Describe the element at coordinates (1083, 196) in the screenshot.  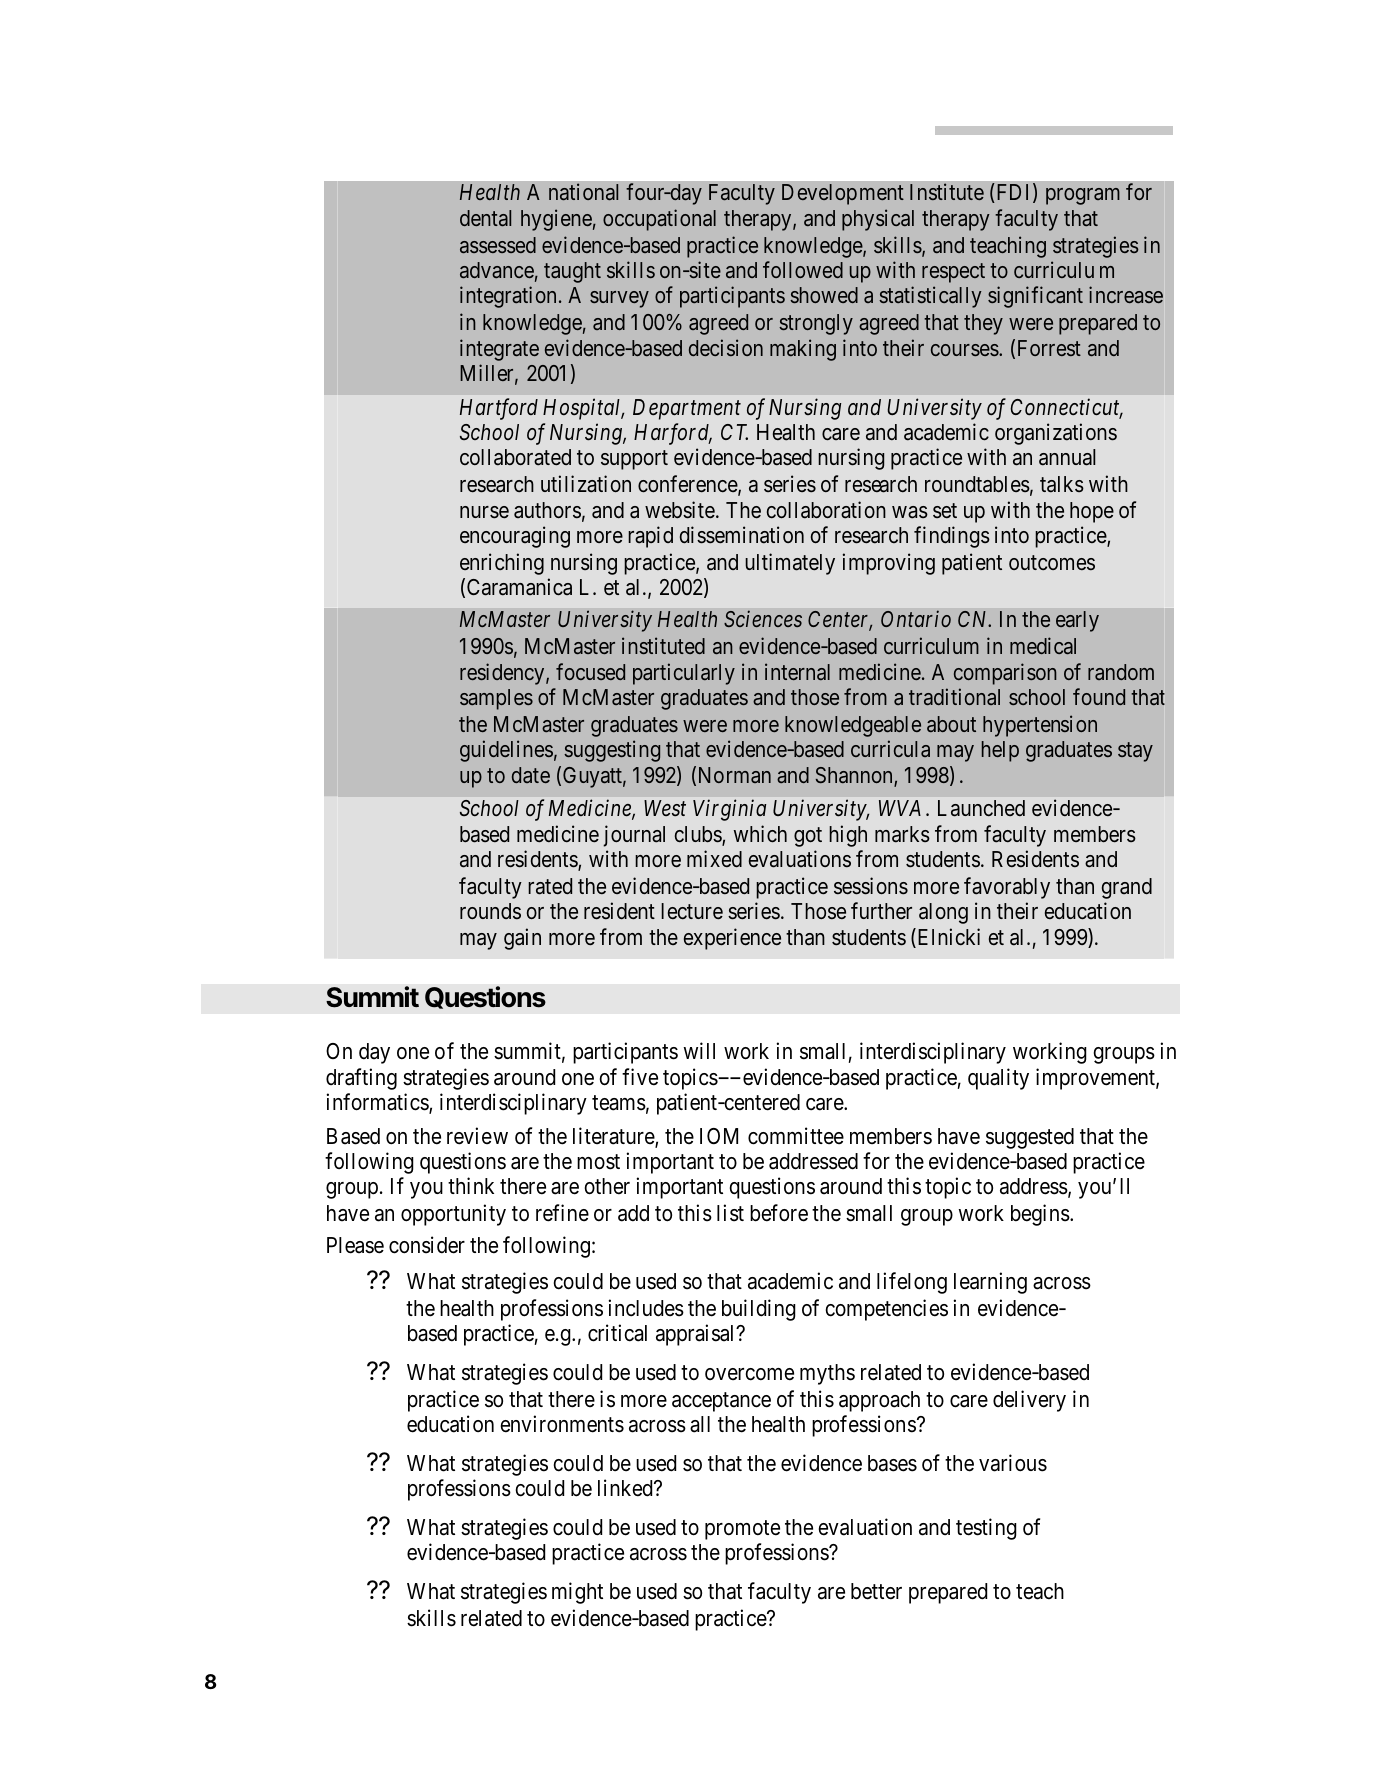
I see `program` at that location.
